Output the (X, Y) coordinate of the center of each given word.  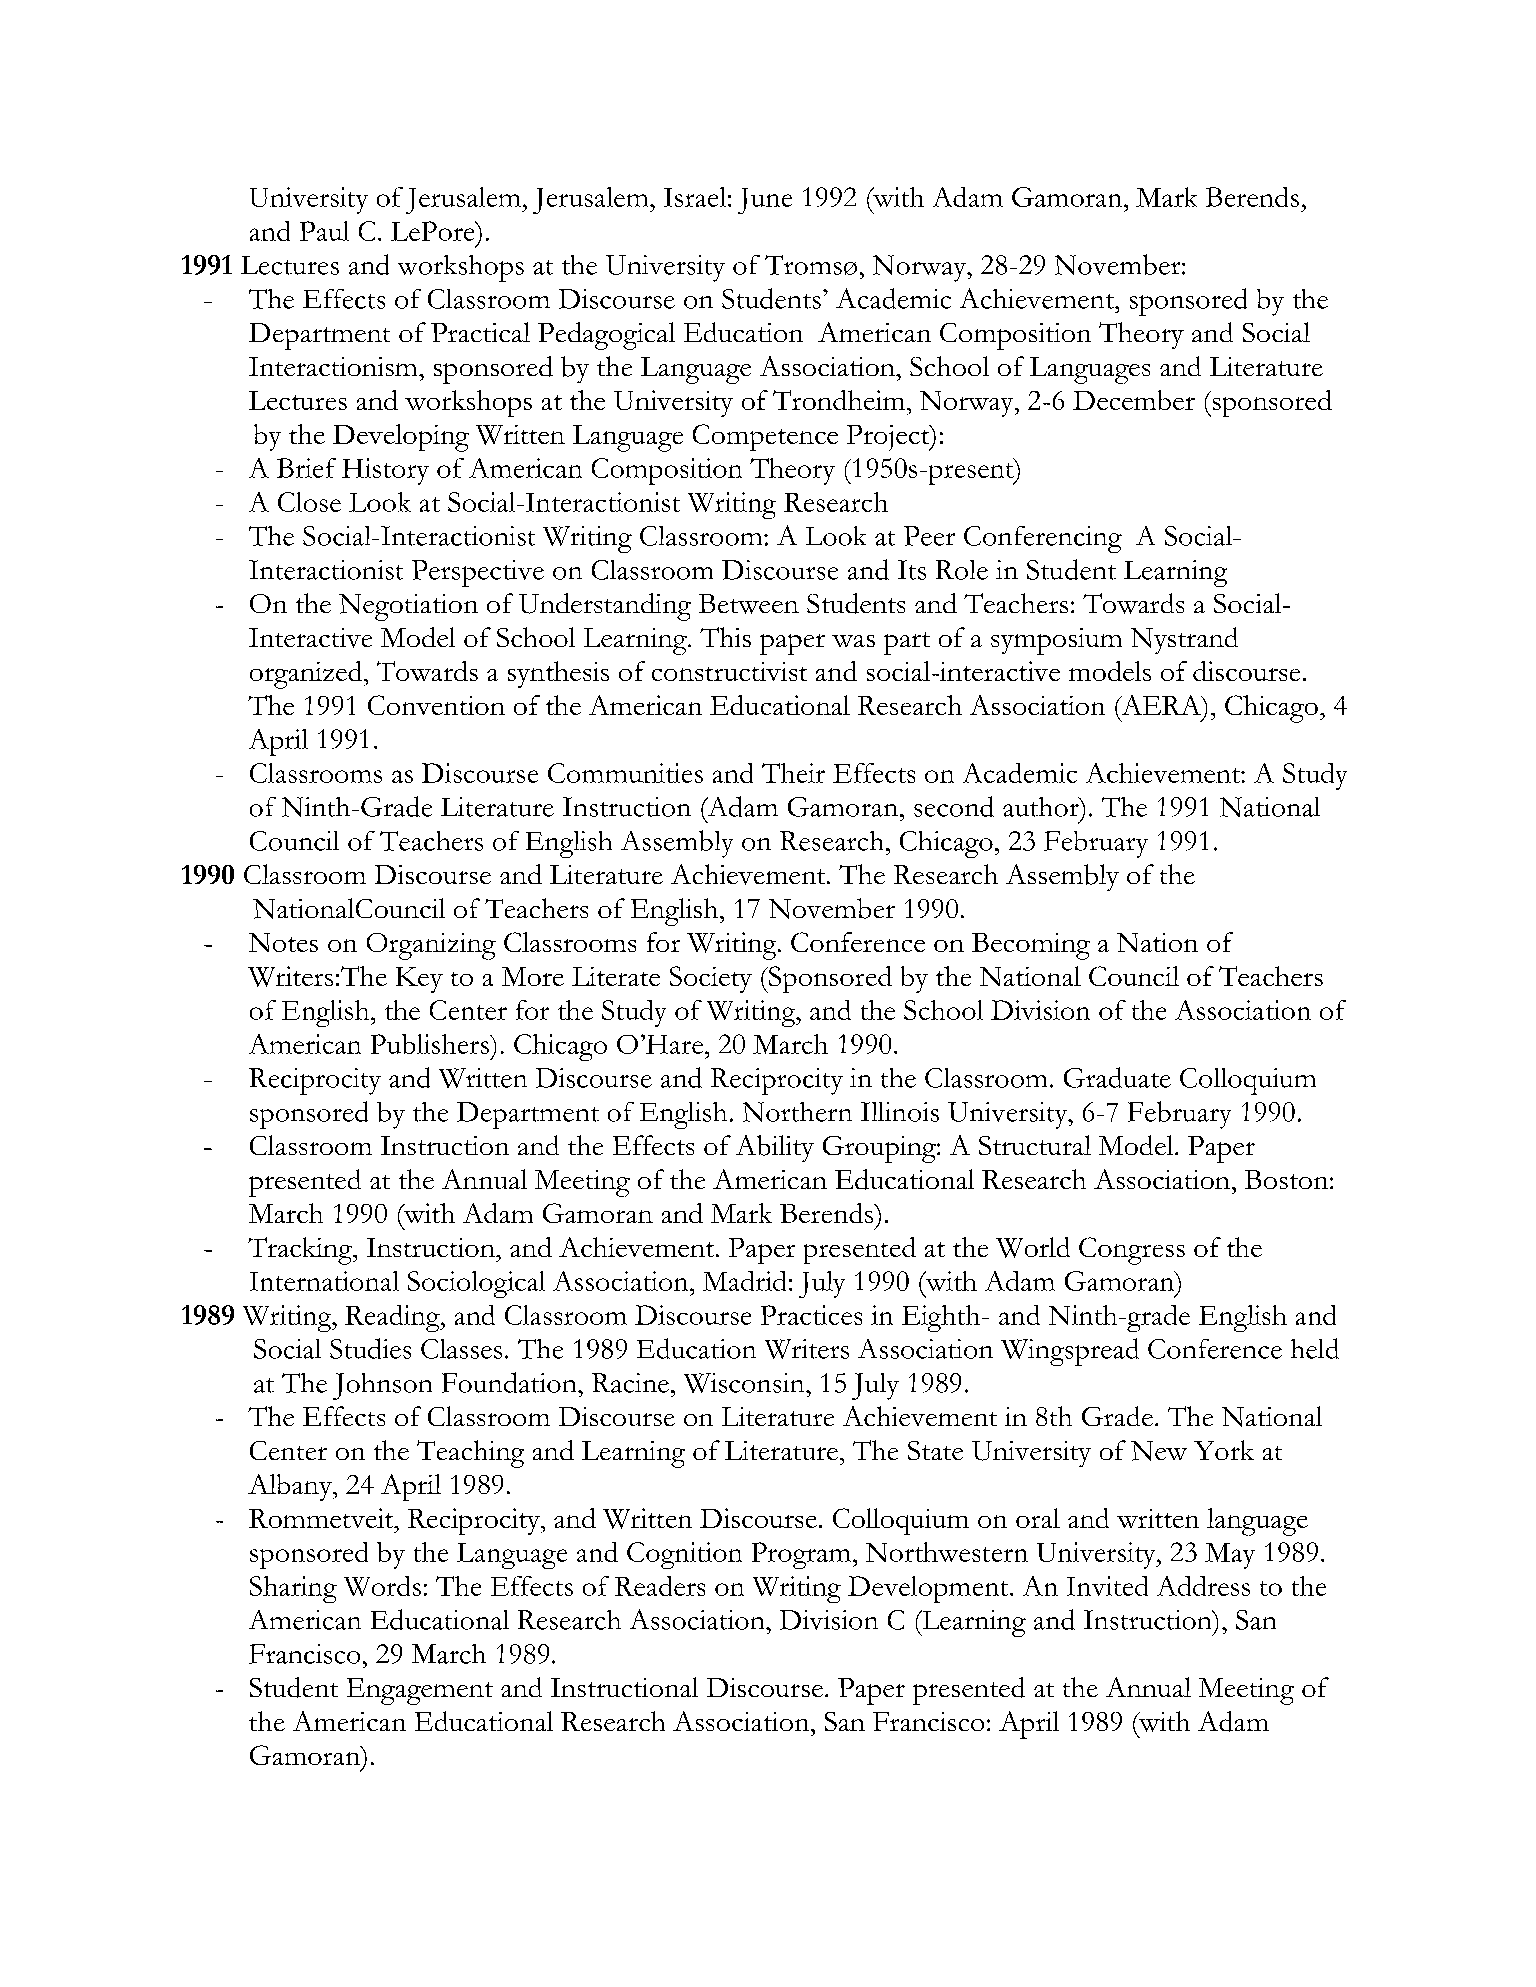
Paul (324, 231)
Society (711, 979)
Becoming (1031, 946)
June (765, 201)
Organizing (431, 946)
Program (803, 1555)
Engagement (420, 1691)
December (1134, 400)
